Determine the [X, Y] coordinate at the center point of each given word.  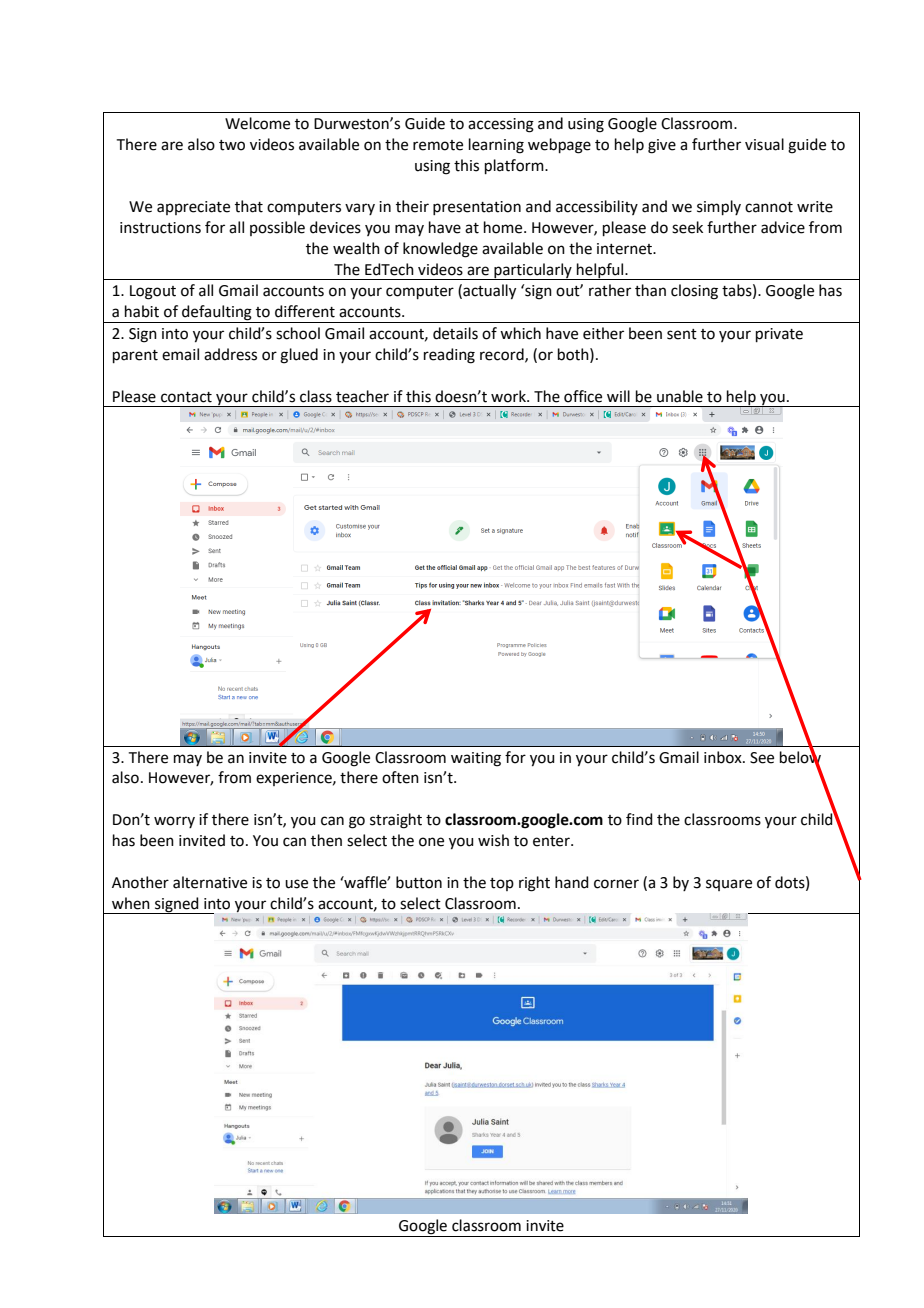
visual [764, 144]
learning [496, 146]
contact [186, 397]
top [502, 884]
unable [680, 396]
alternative [210, 882]
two [232, 145]
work [509, 396]
